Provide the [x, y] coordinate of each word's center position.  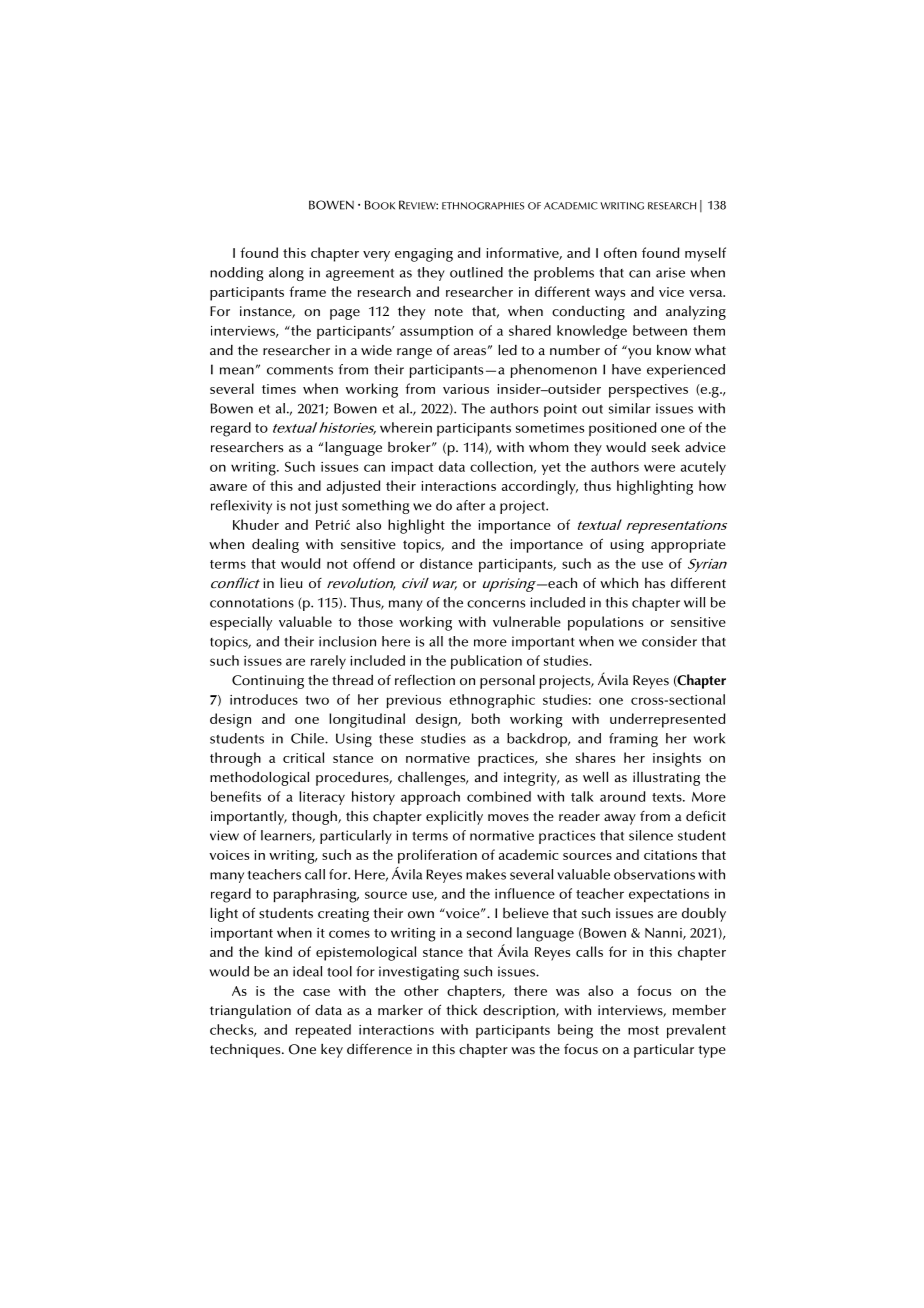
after [470, 505]
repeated [323, 1031]
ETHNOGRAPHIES [483, 206]
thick [462, 1010]
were [659, 468]
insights [677, 759]
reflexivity [241, 507]
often [620, 252]
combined [499, 796]
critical [303, 757]
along [286, 274]
